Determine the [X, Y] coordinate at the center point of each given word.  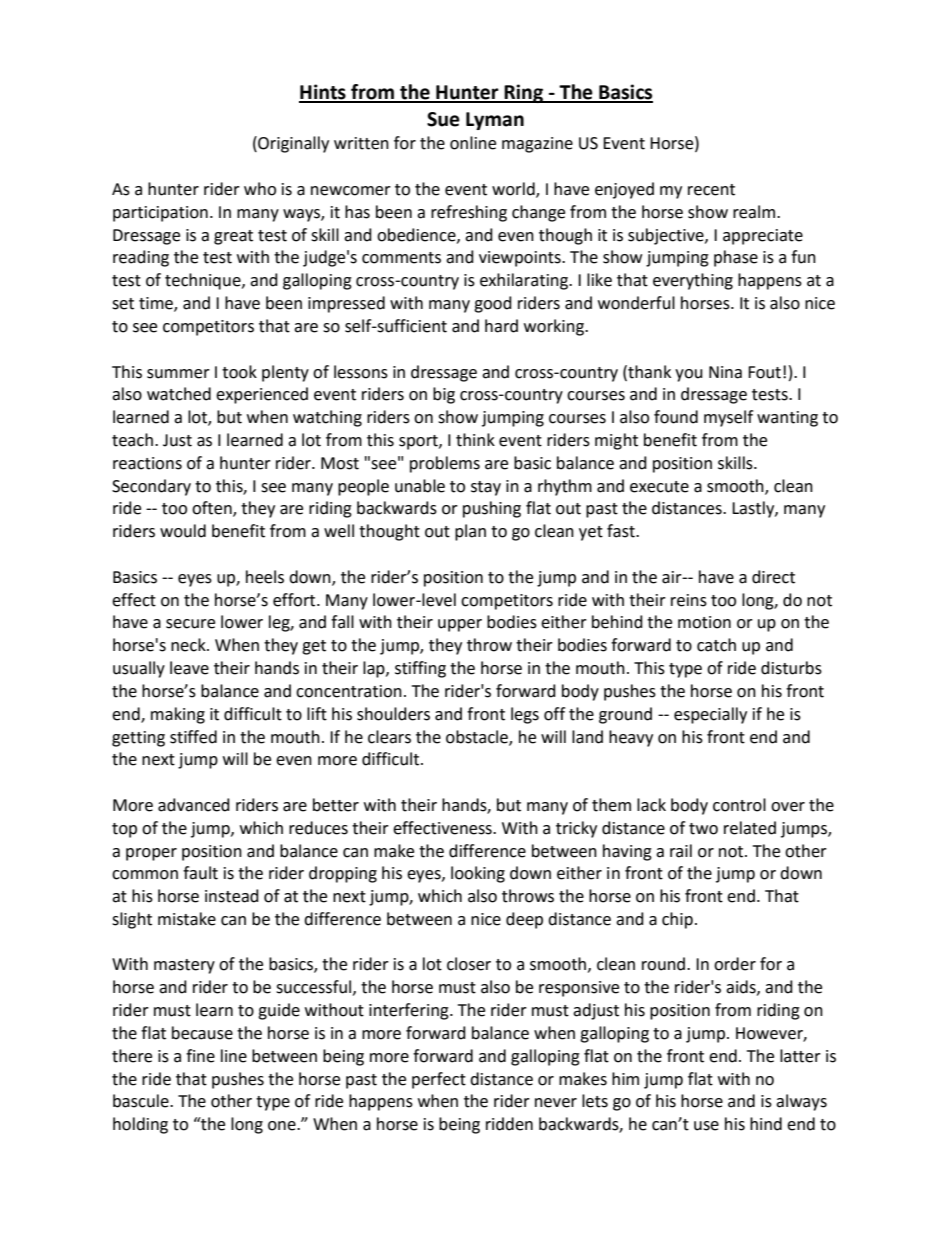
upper [460, 625]
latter [800, 1056]
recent [711, 190]
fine [200, 1056]
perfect [439, 1080]
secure [190, 624]
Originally [292, 144]
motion [704, 622]
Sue [443, 119]
